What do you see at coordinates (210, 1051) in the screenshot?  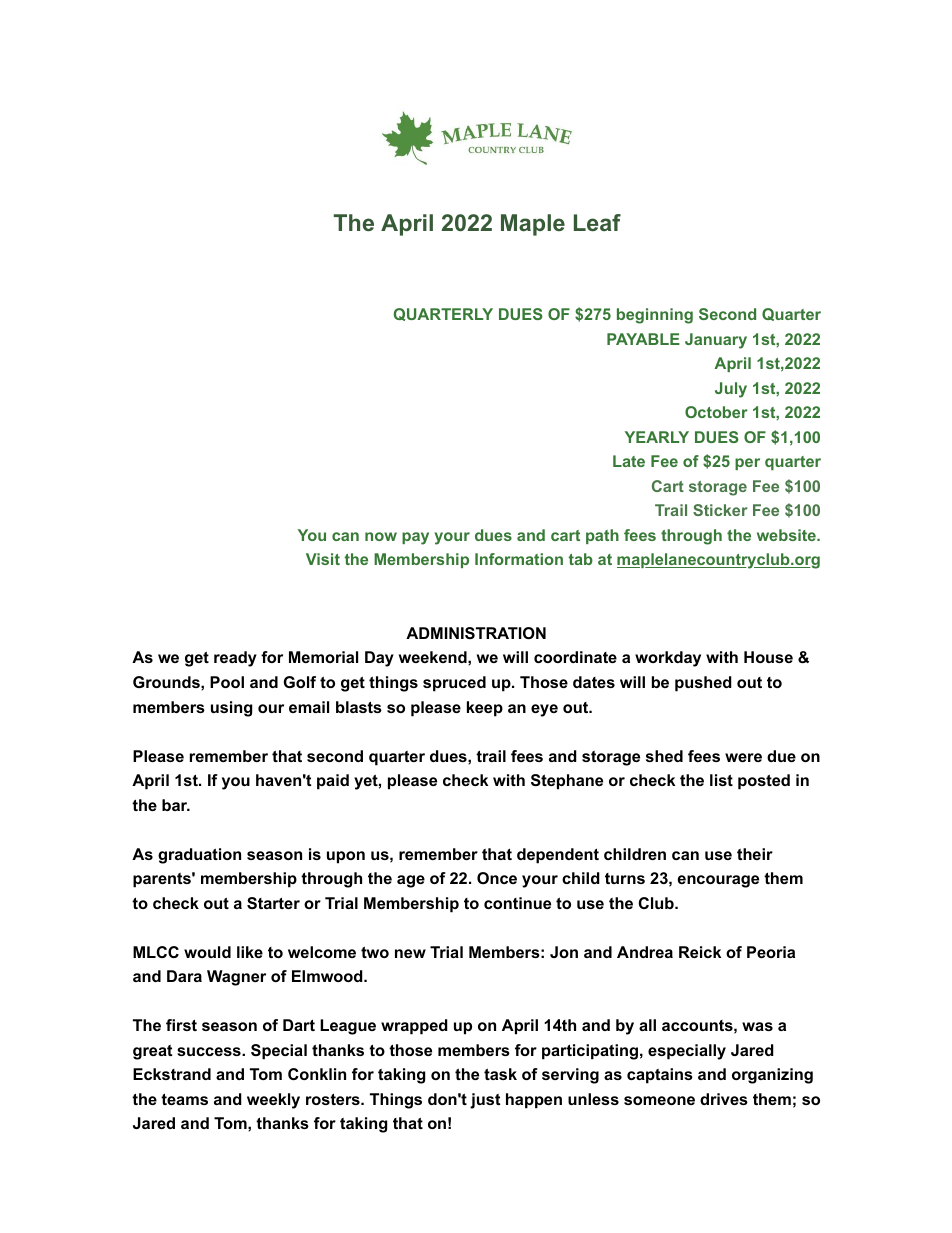 I see `success` at bounding box center [210, 1051].
